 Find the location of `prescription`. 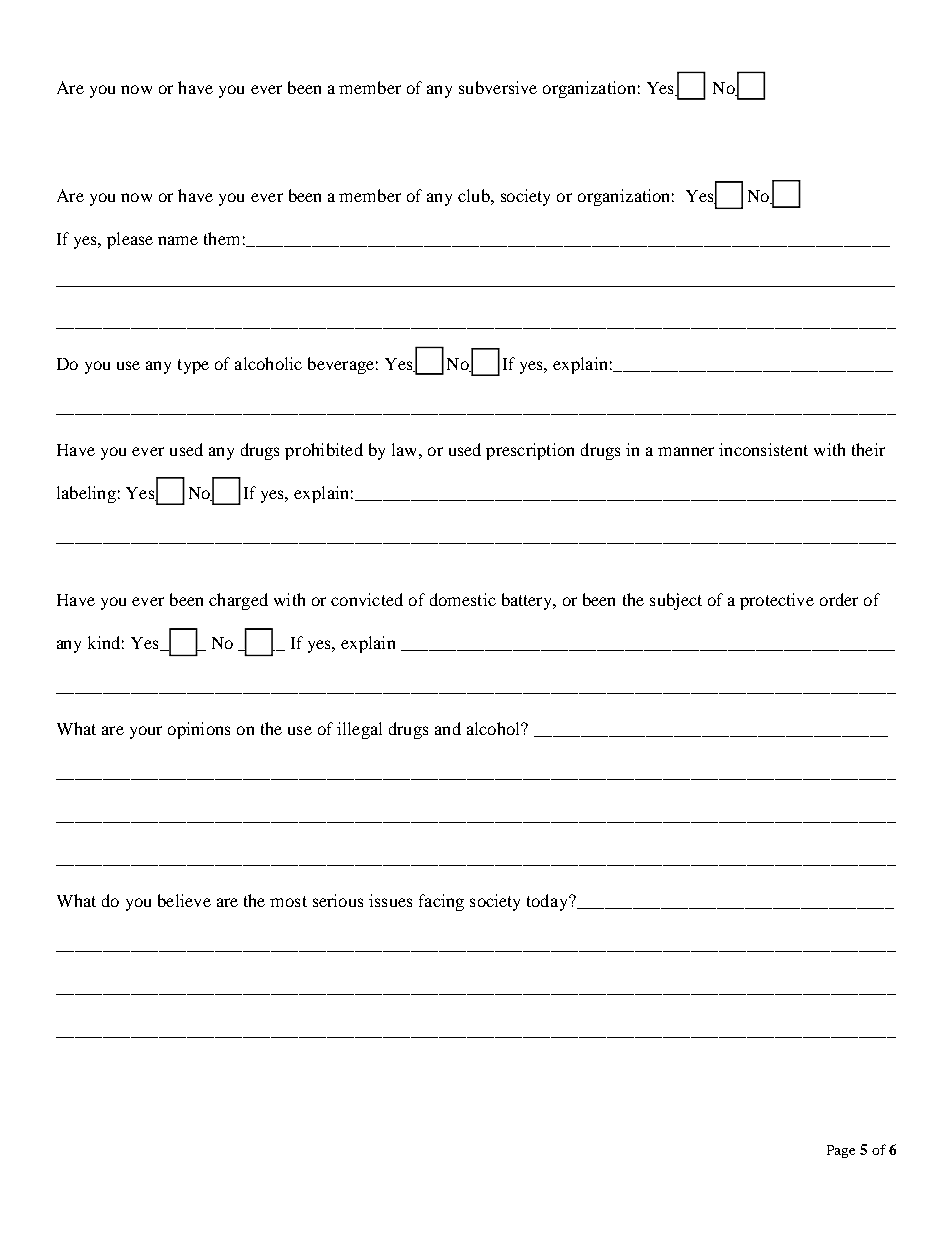

prescription is located at coordinates (530, 451).
